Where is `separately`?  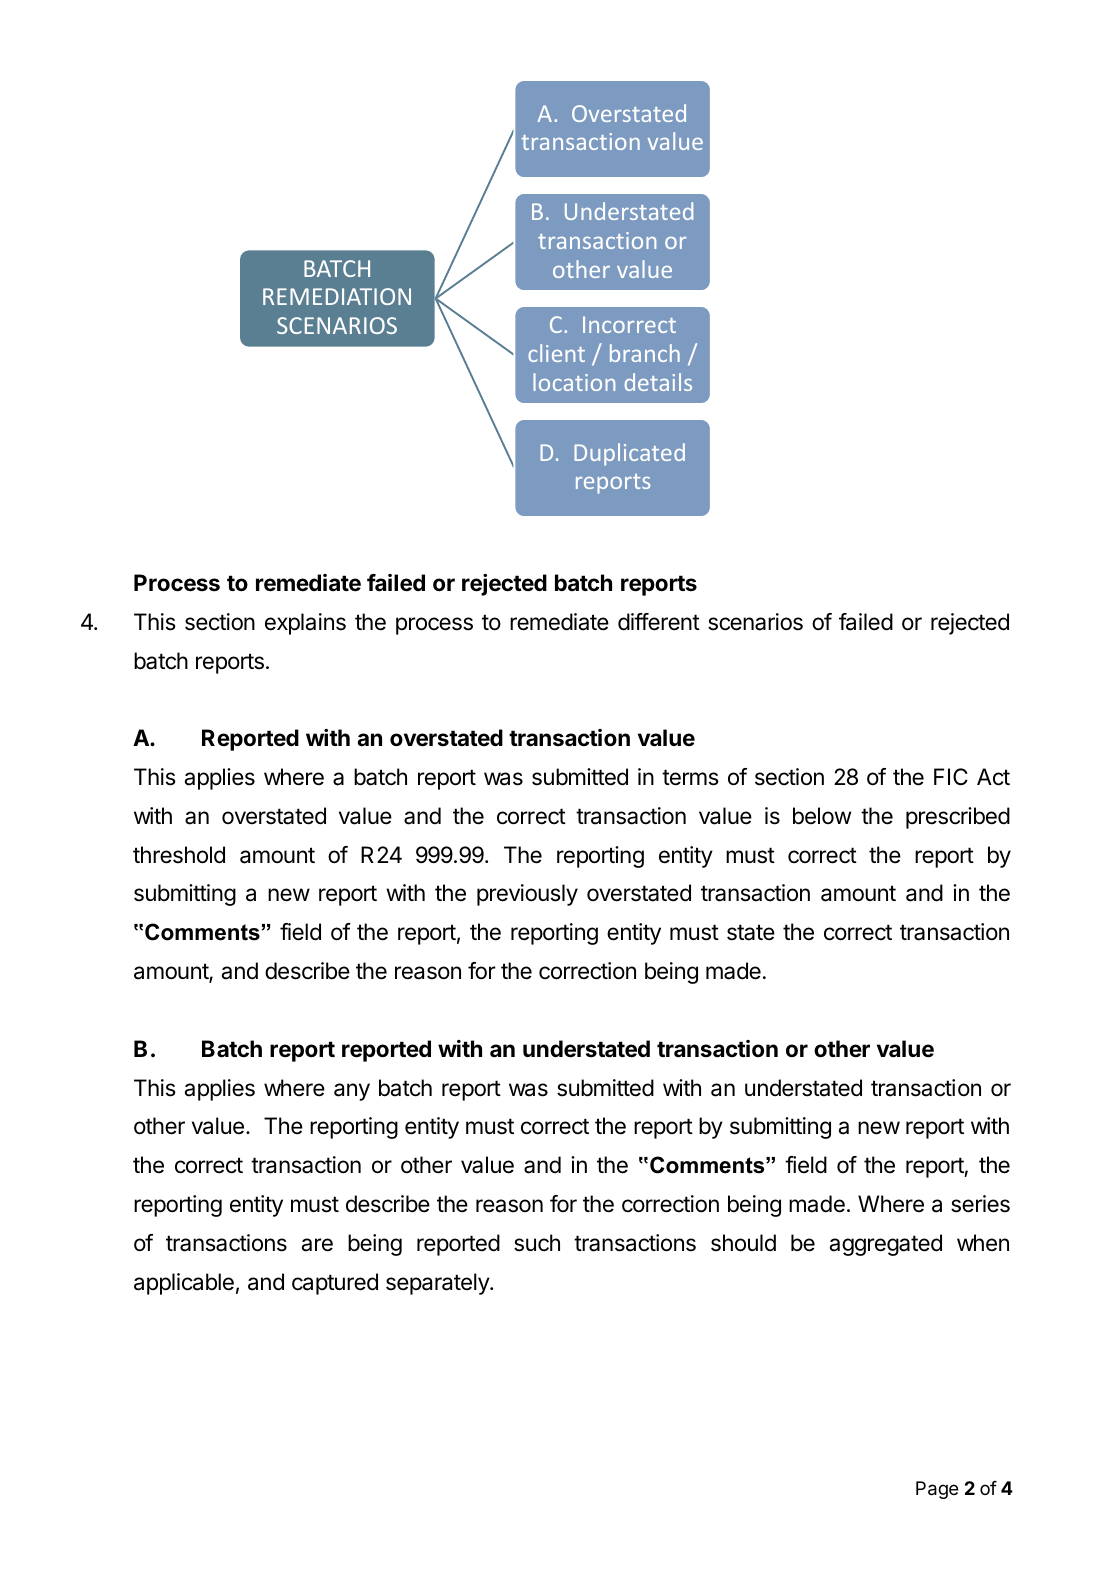 separately is located at coordinates (438, 1284).
